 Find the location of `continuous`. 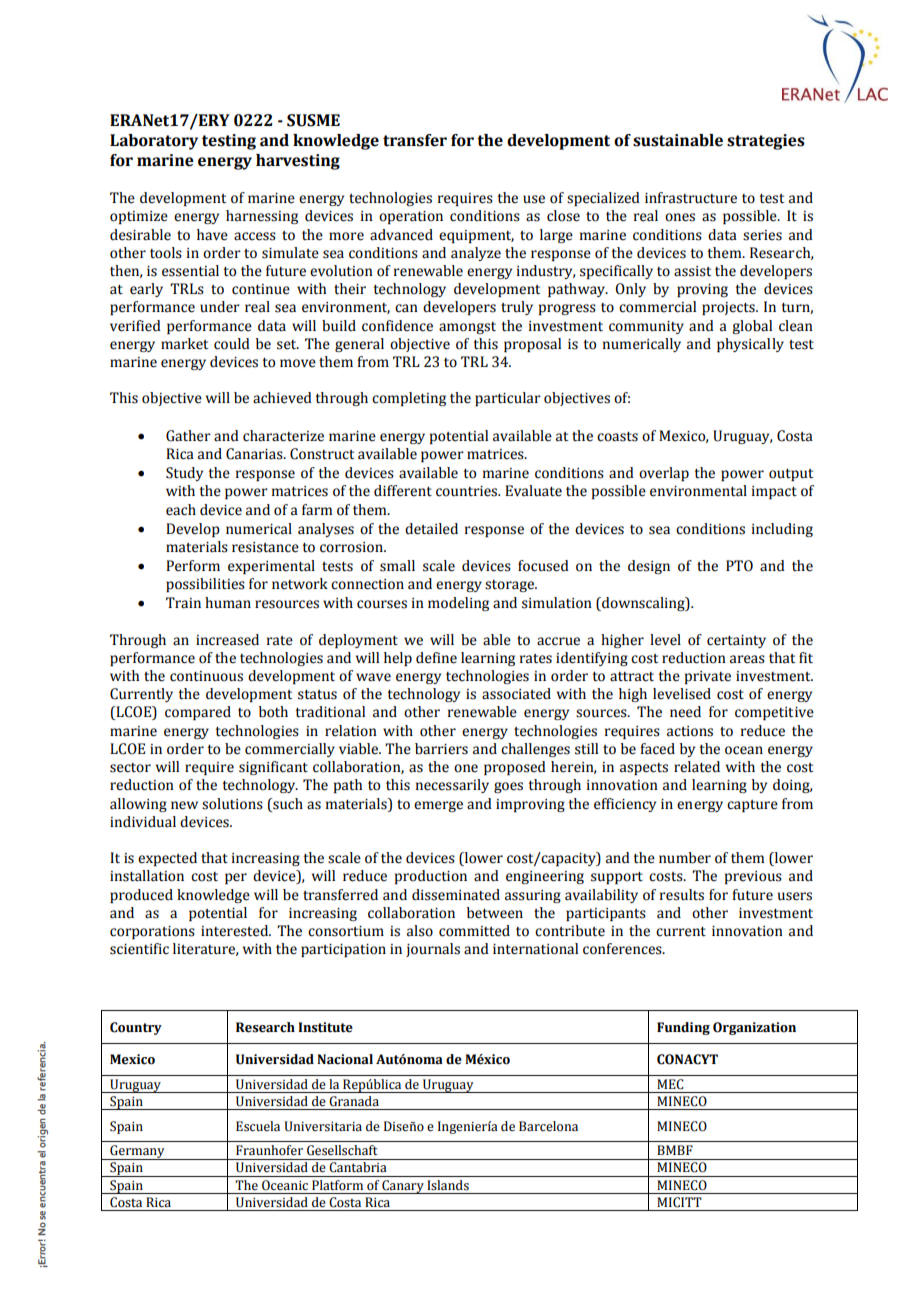

continuous is located at coordinates (206, 676).
